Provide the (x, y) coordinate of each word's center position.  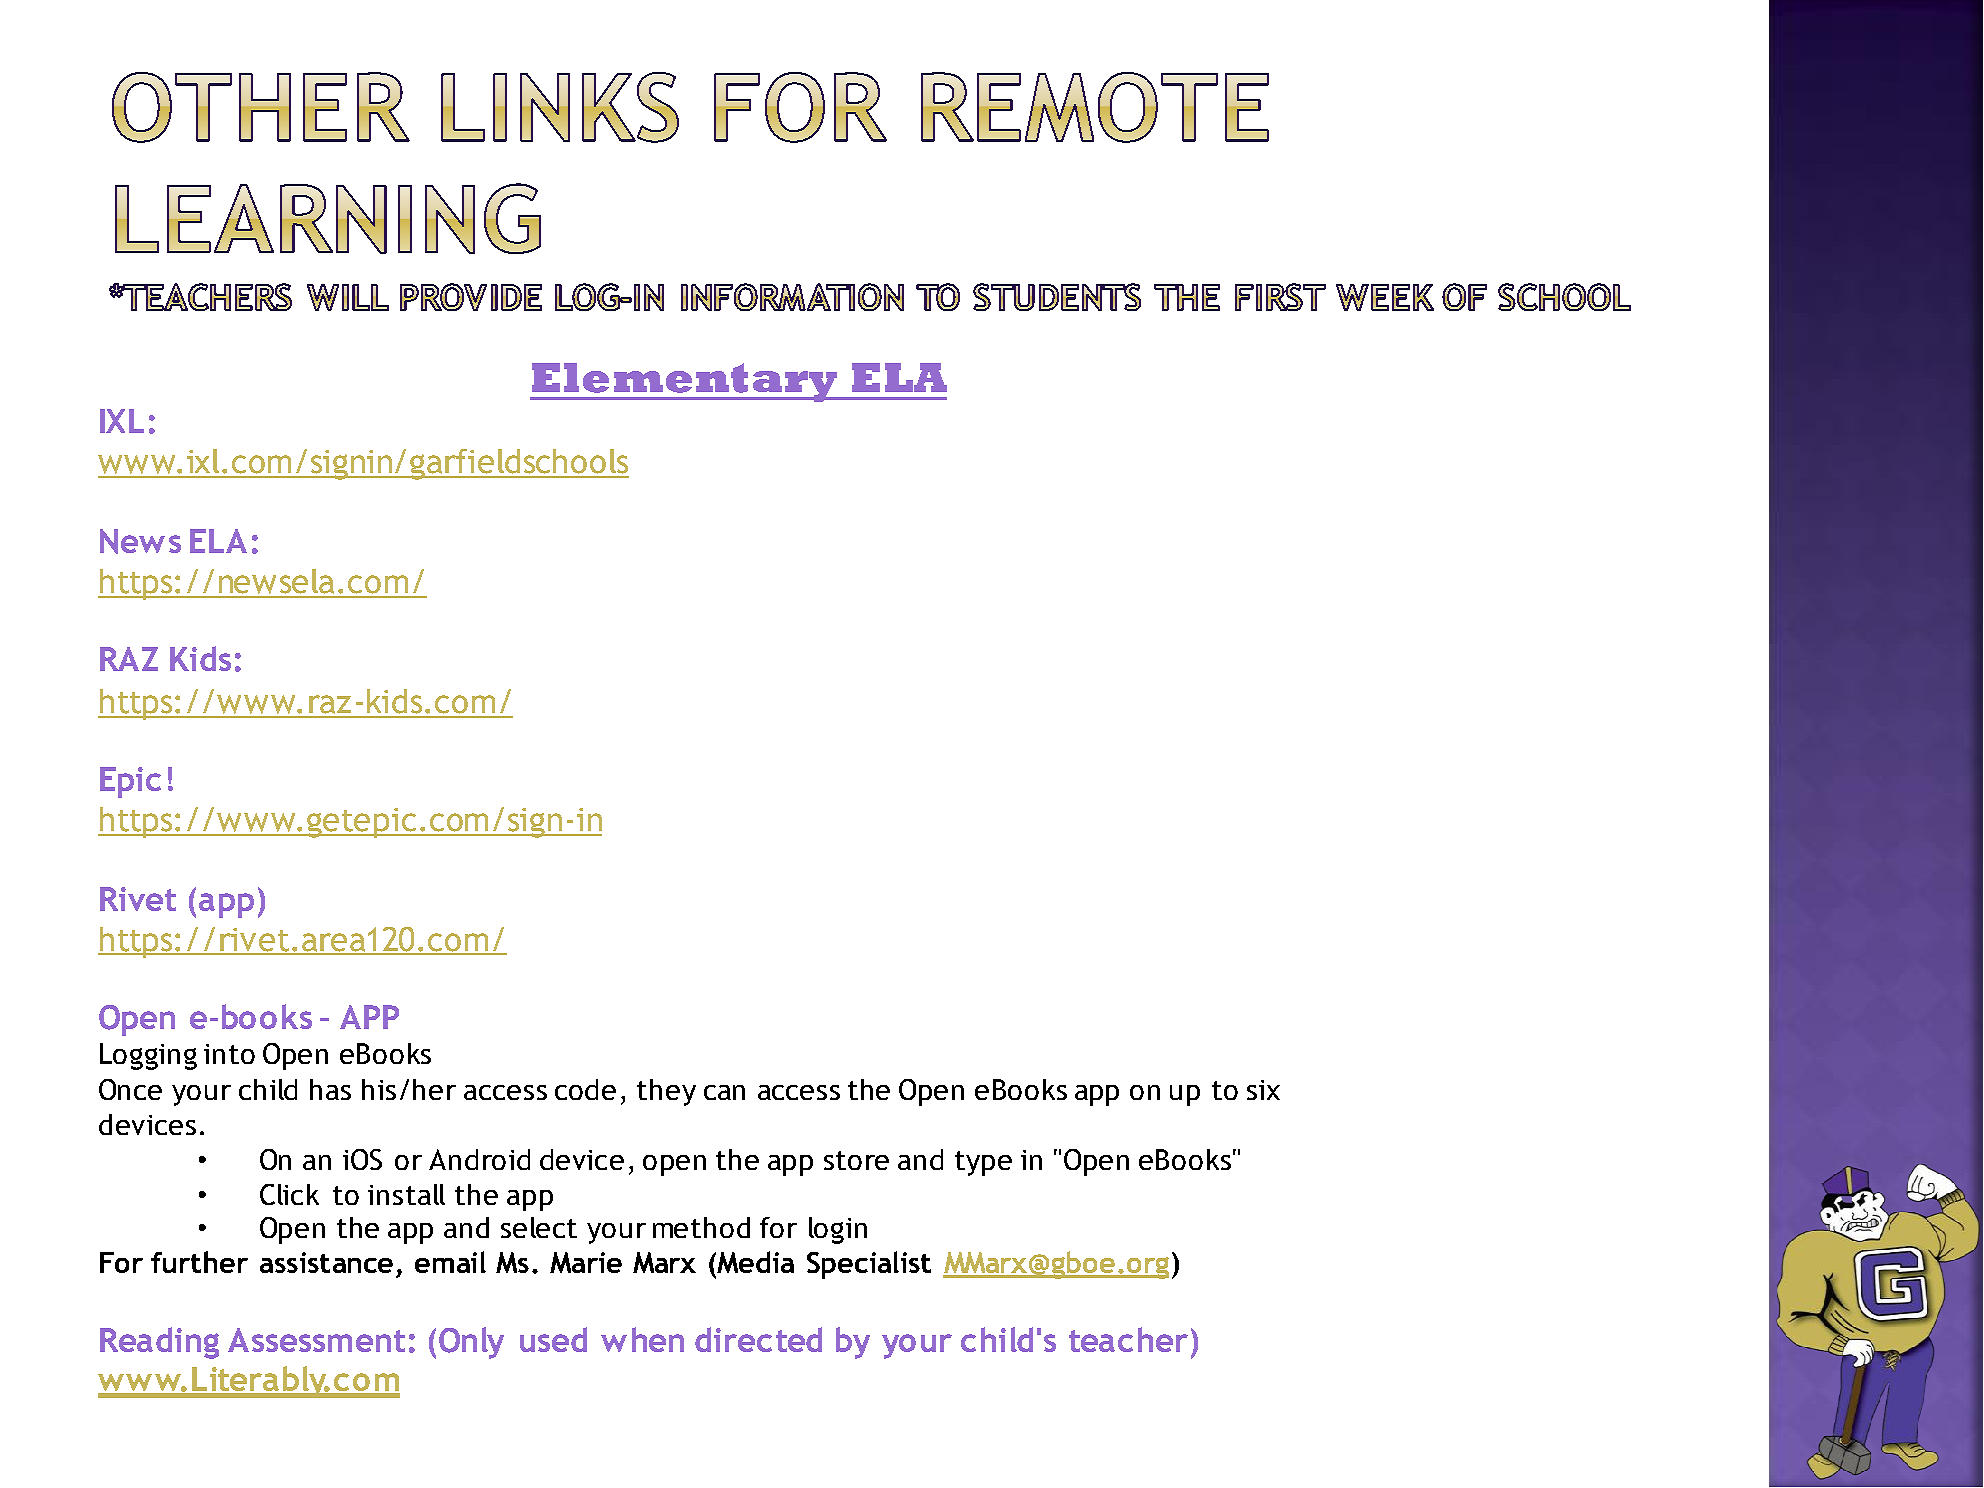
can (724, 1092)
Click (289, 1194)
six (1263, 1090)
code (585, 1089)
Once (130, 1089)
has (330, 1089)
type (983, 1163)
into (229, 1054)
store (856, 1160)
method (701, 1227)
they (666, 1092)
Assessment (316, 1340)
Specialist (869, 1265)
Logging (148, 1056)
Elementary (684, 382)
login (838, 1230)
